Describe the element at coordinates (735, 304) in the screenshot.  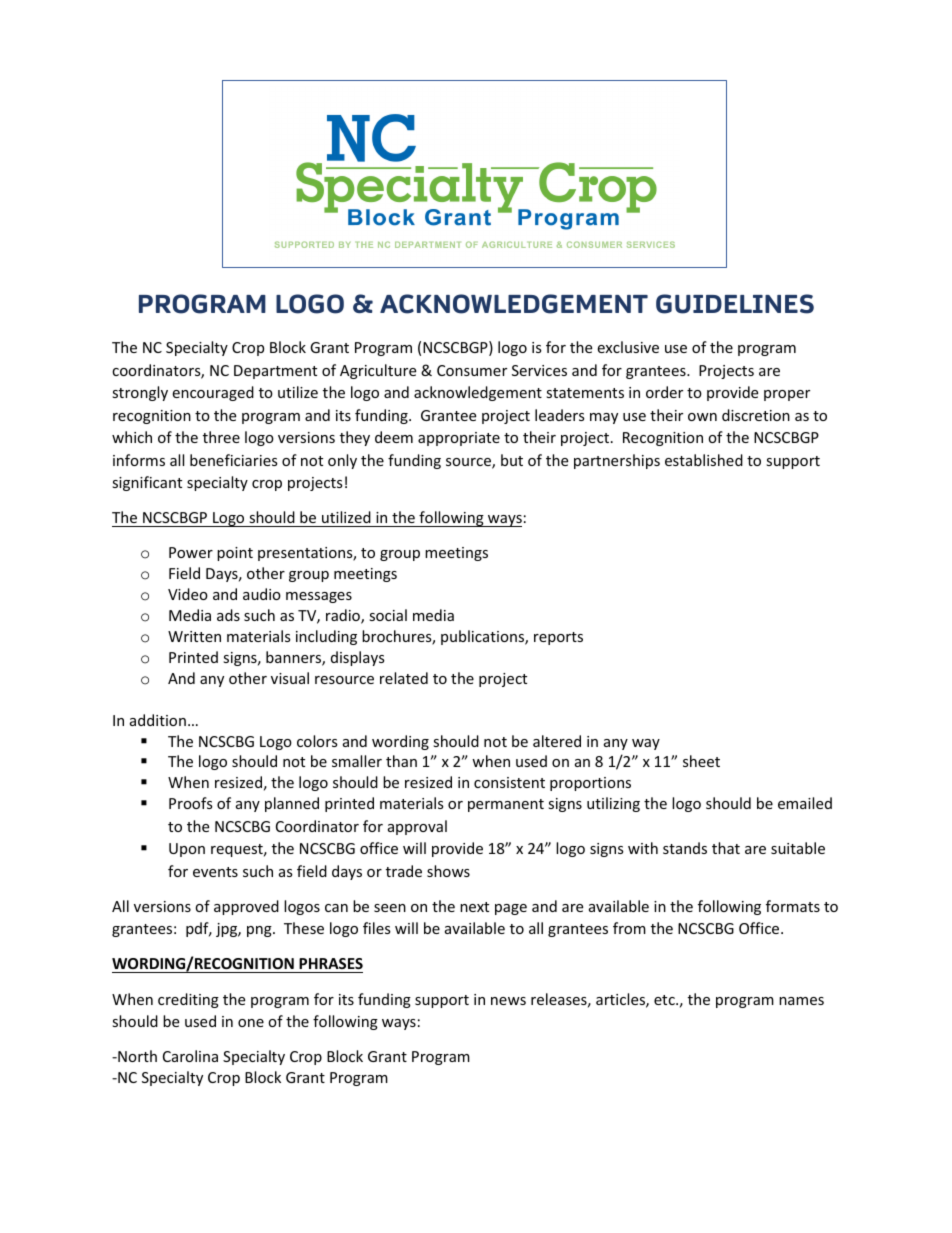
I see `GUIDELINES` at that location.
